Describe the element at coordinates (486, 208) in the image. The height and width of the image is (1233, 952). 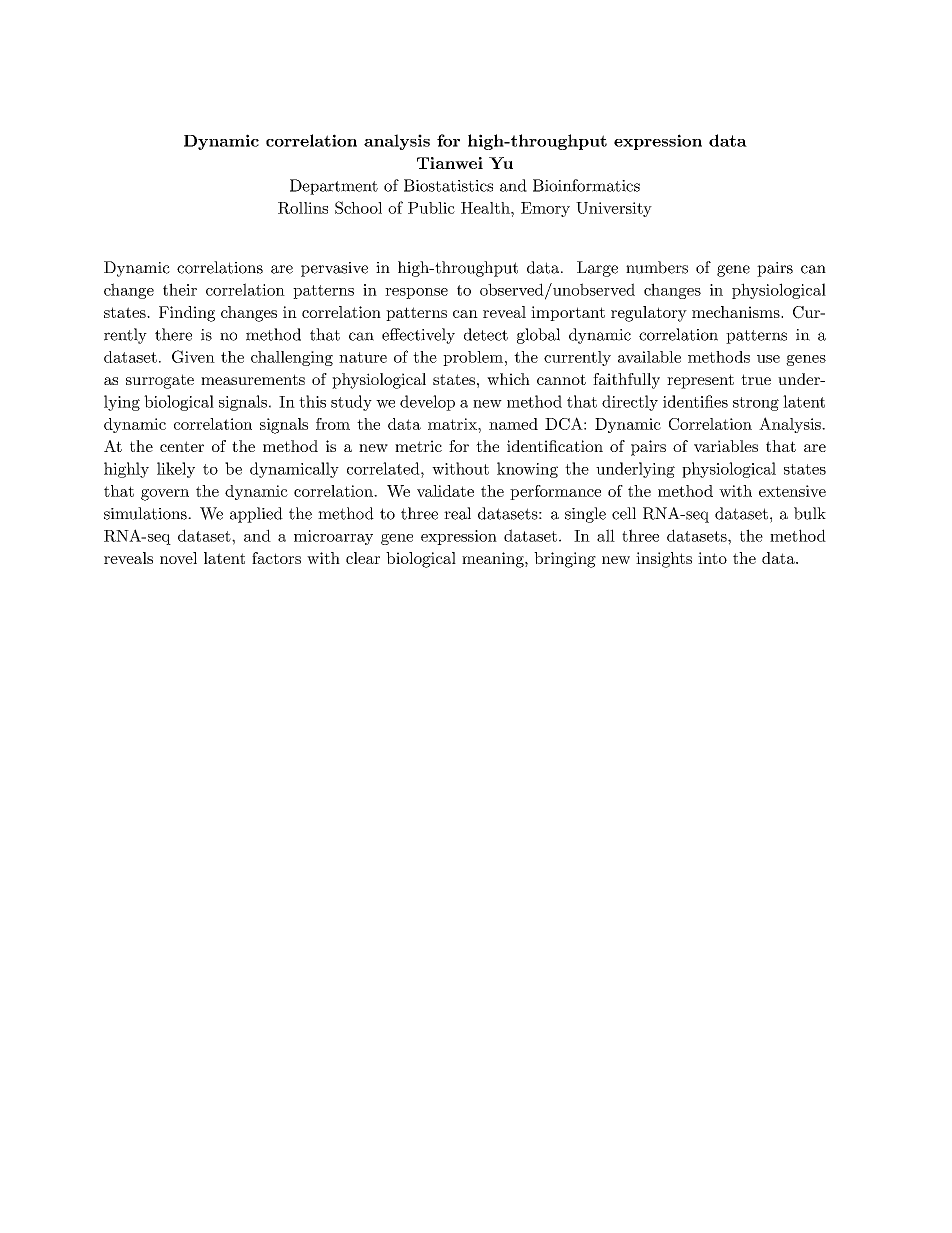
I see `Health` at that location.
